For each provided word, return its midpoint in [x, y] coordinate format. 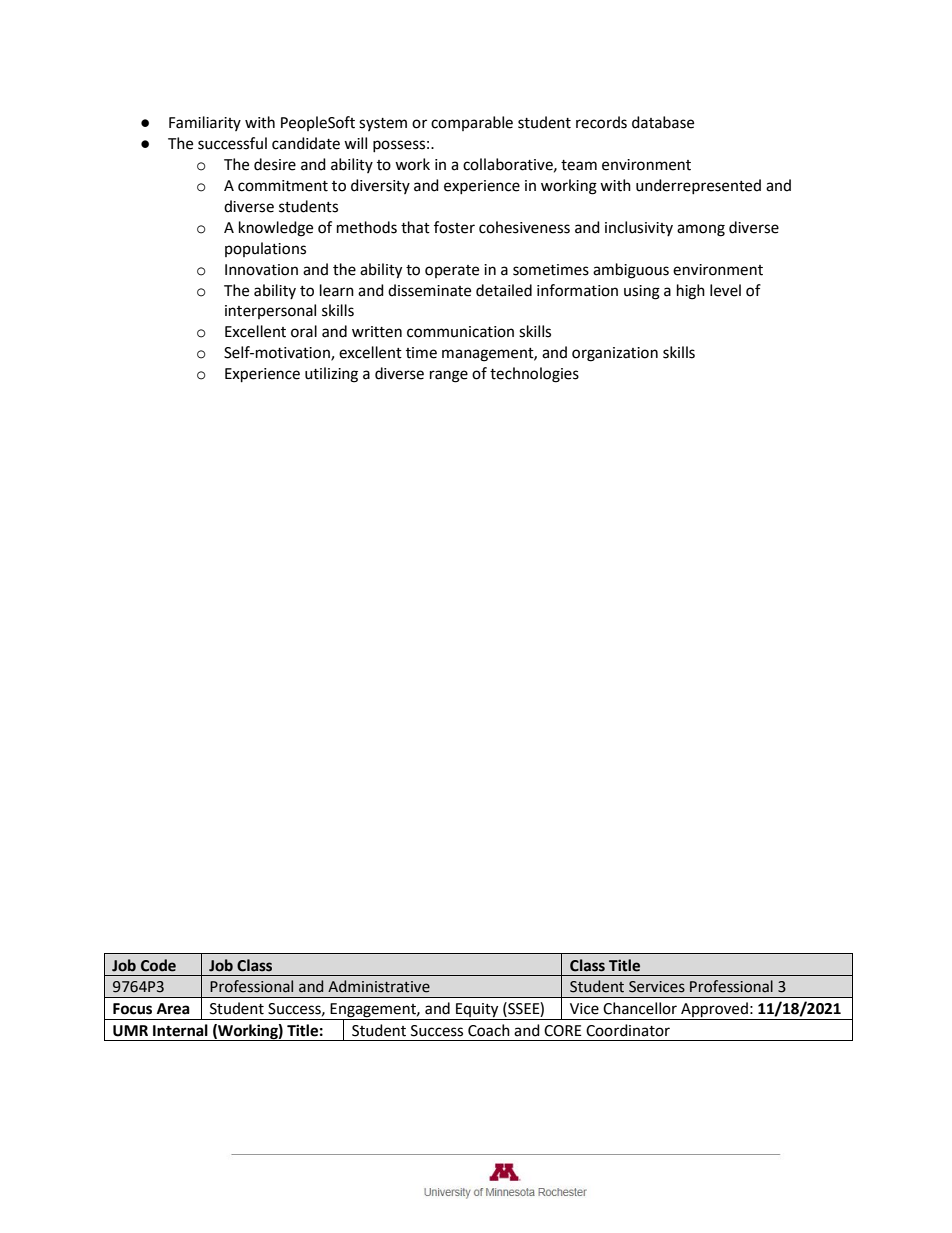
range [449, 376]
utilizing [331, 375]
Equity [477, 1011]
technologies [534, 375]
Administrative [379, 986]
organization [615, 354]
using [642, 292]
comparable [472, 123]
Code [158, 965]
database [663, 122]
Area [173, 1009]
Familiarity [205, 123]
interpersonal [270, 311]
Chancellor [640, 1008]
